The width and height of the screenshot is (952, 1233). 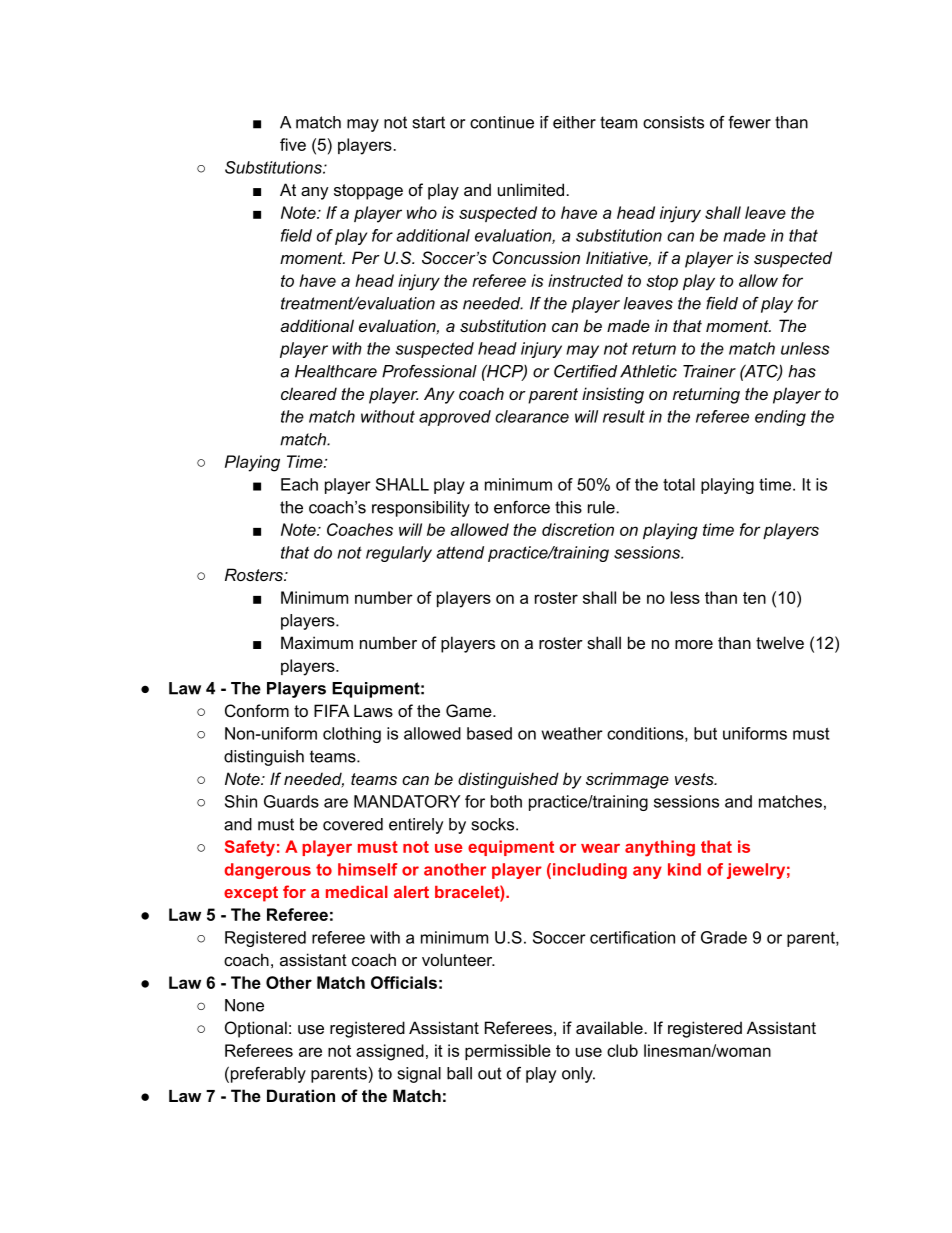 I want to click on based, so click(x=489, y=733).
